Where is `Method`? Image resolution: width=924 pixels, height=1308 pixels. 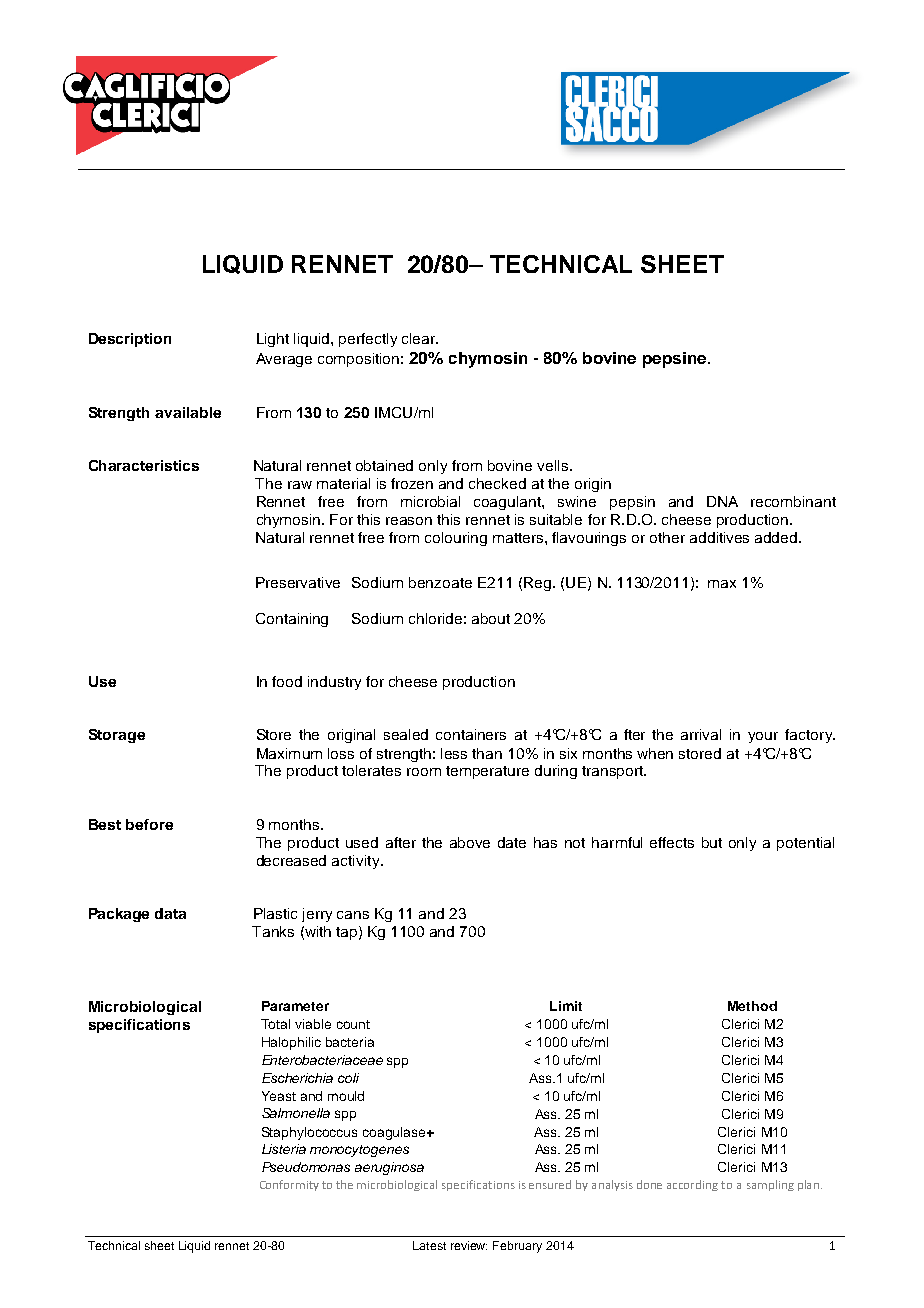
Method is located at coordinates (752, 1006).
